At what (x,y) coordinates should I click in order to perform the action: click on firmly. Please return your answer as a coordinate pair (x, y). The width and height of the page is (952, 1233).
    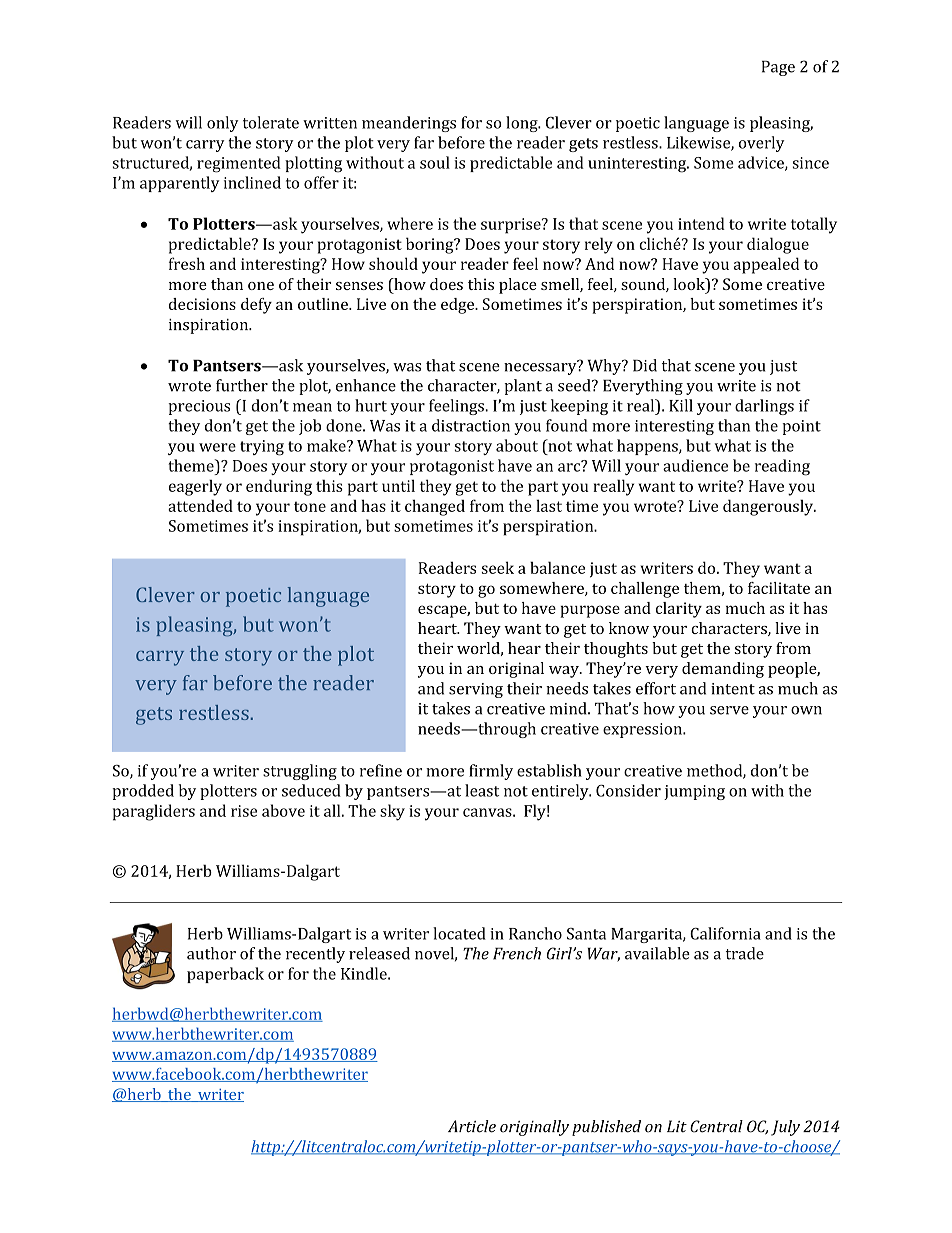
    Looking at the image, I should click on (491, 772).
